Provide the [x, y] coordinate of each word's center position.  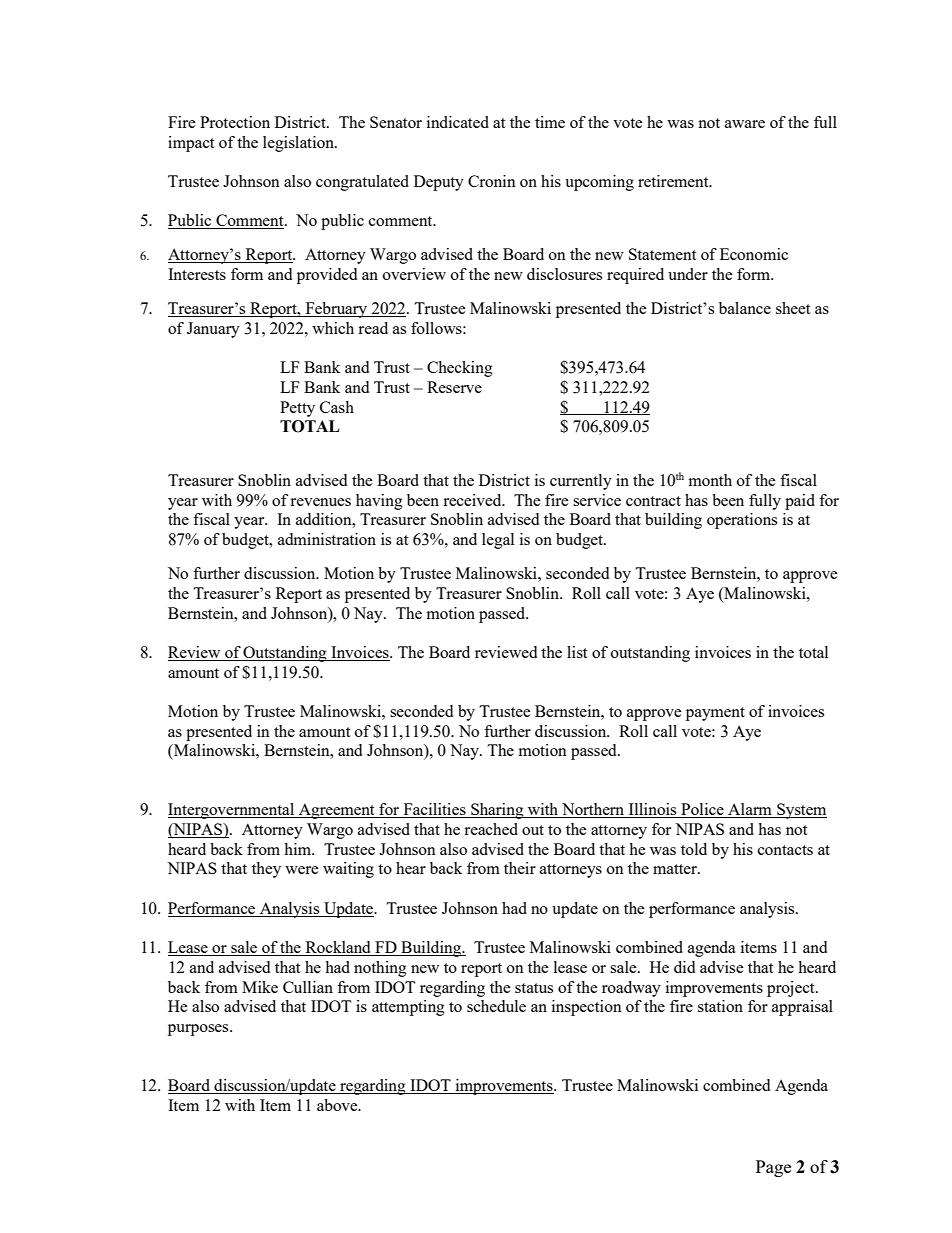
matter [676, 869]
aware [745, 124]
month [710, 480]
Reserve [454, 387]
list [577, 652]
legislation [299, 144]
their [520, 868]
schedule [496, 1006]
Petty [297, 409]
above [338, 1105]
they [266, 870]
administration [327, 539]
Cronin [492, 181]
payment [715, 714]
